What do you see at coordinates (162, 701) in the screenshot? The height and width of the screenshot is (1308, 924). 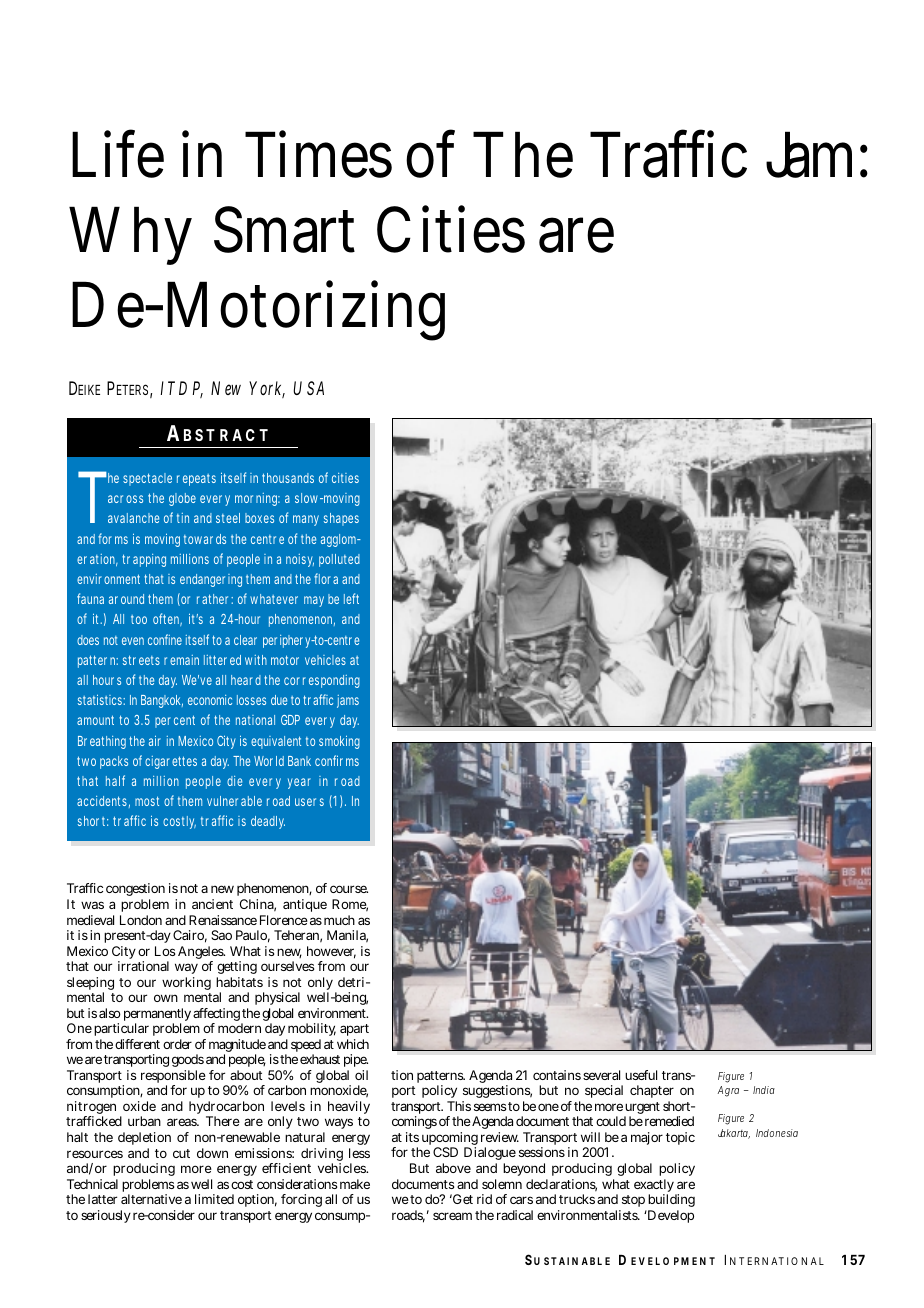 I see `Bangkok` at bounding box center [162, 701].
